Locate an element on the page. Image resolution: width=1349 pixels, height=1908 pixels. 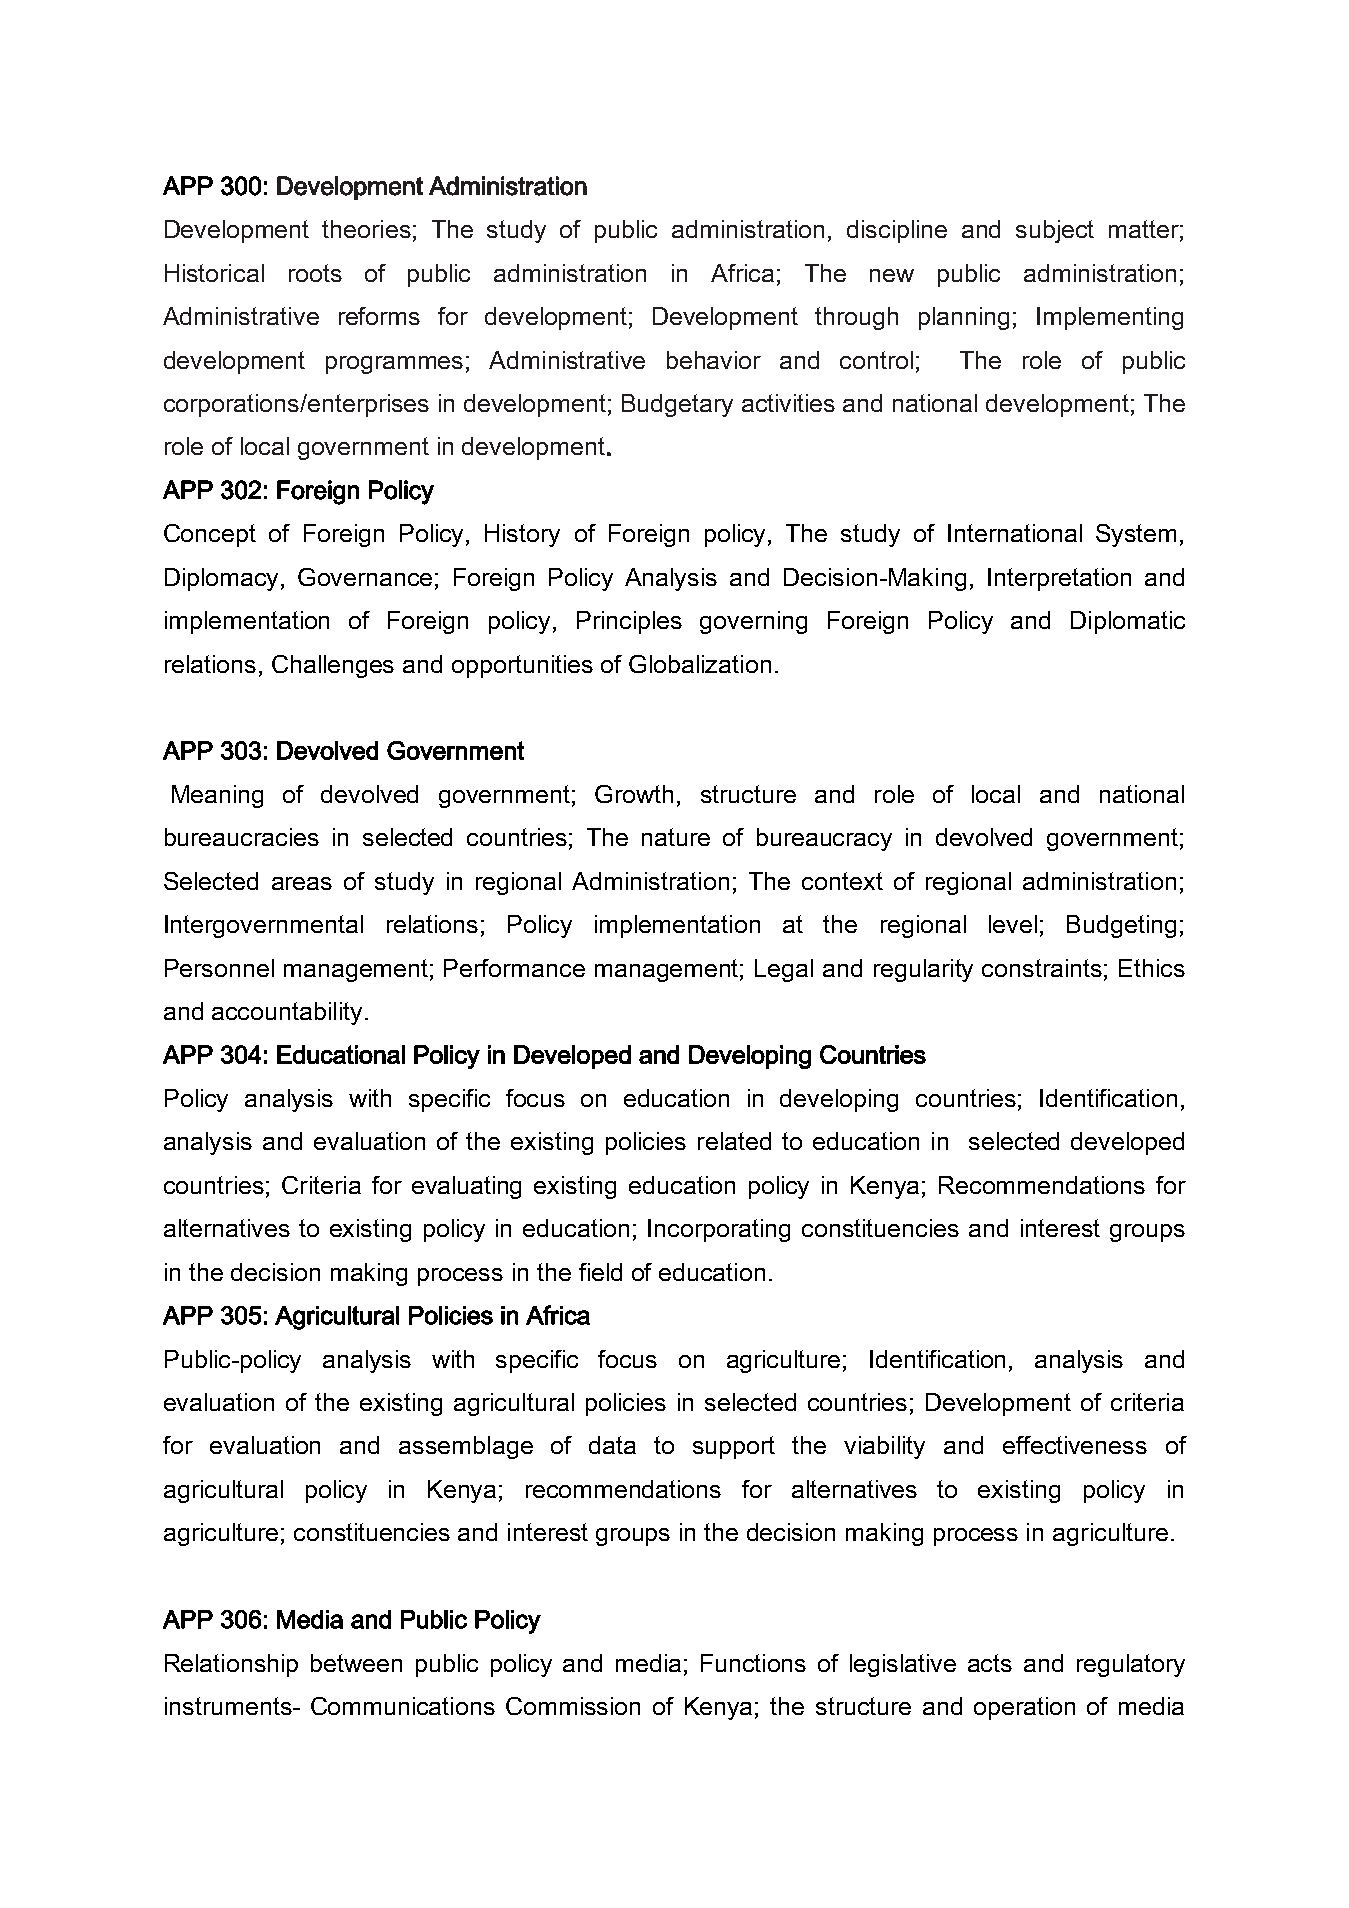
assemblage is located at coordinates (466, 1447).
